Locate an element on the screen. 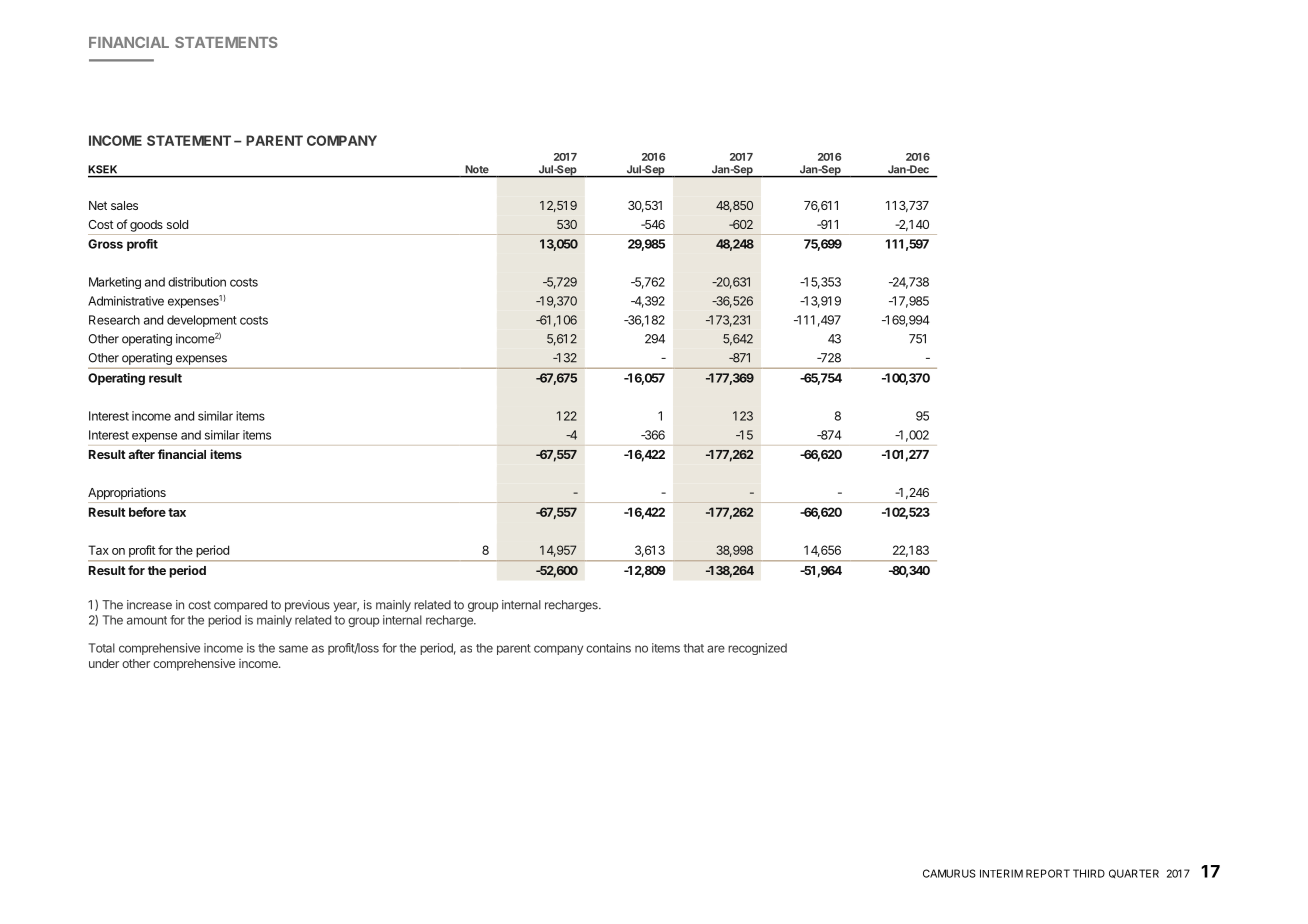 This screenshot has width=1308, height=924. under is located at coordinates (104, 663).
